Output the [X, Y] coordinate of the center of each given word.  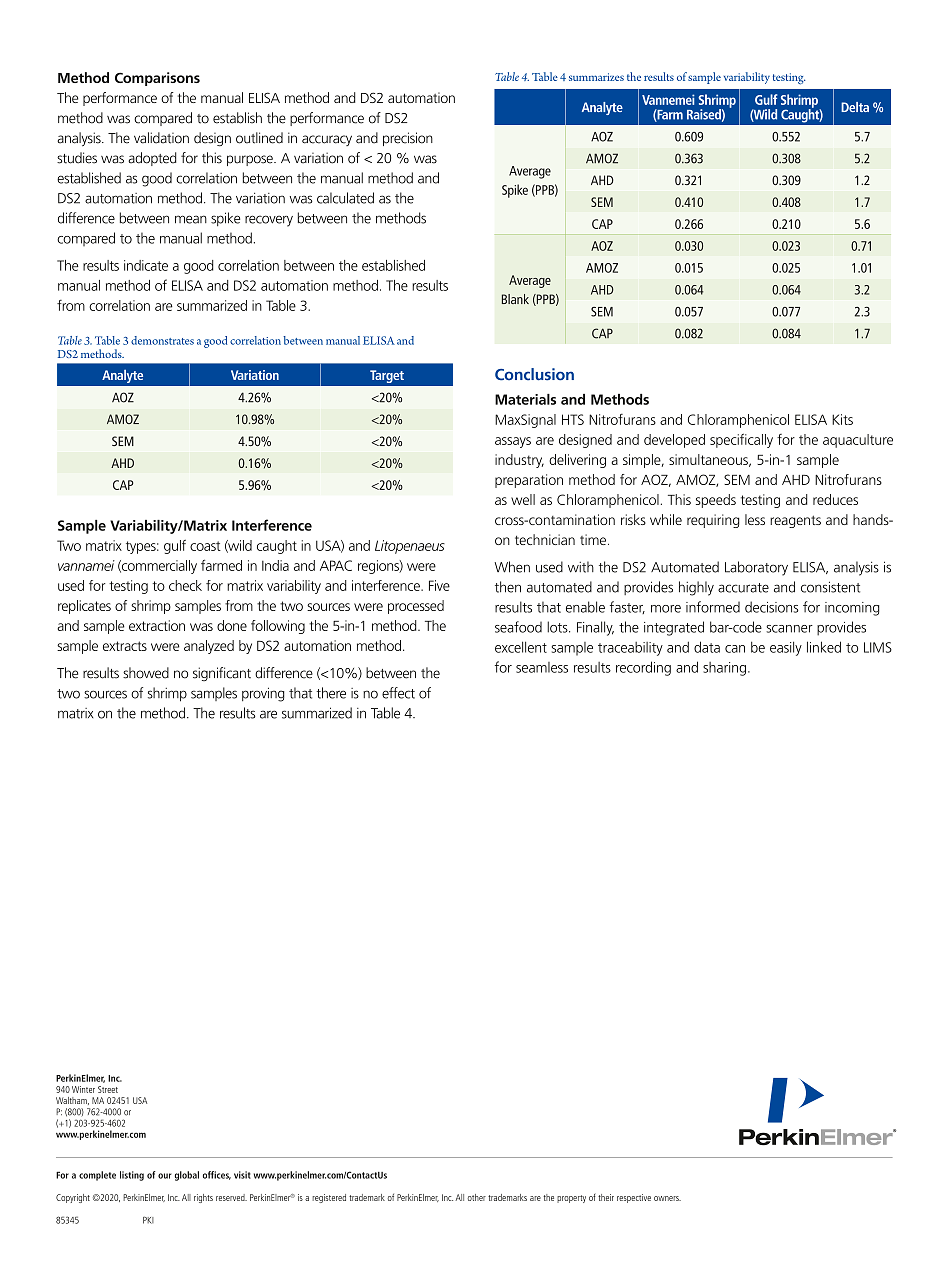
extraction [157, 625]
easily [786, 648]
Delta [855, 107]
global [187, 1176]
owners [667, 1198]
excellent [521, 647]
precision [408, 139]
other [476, 1197]
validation [161, 138]
